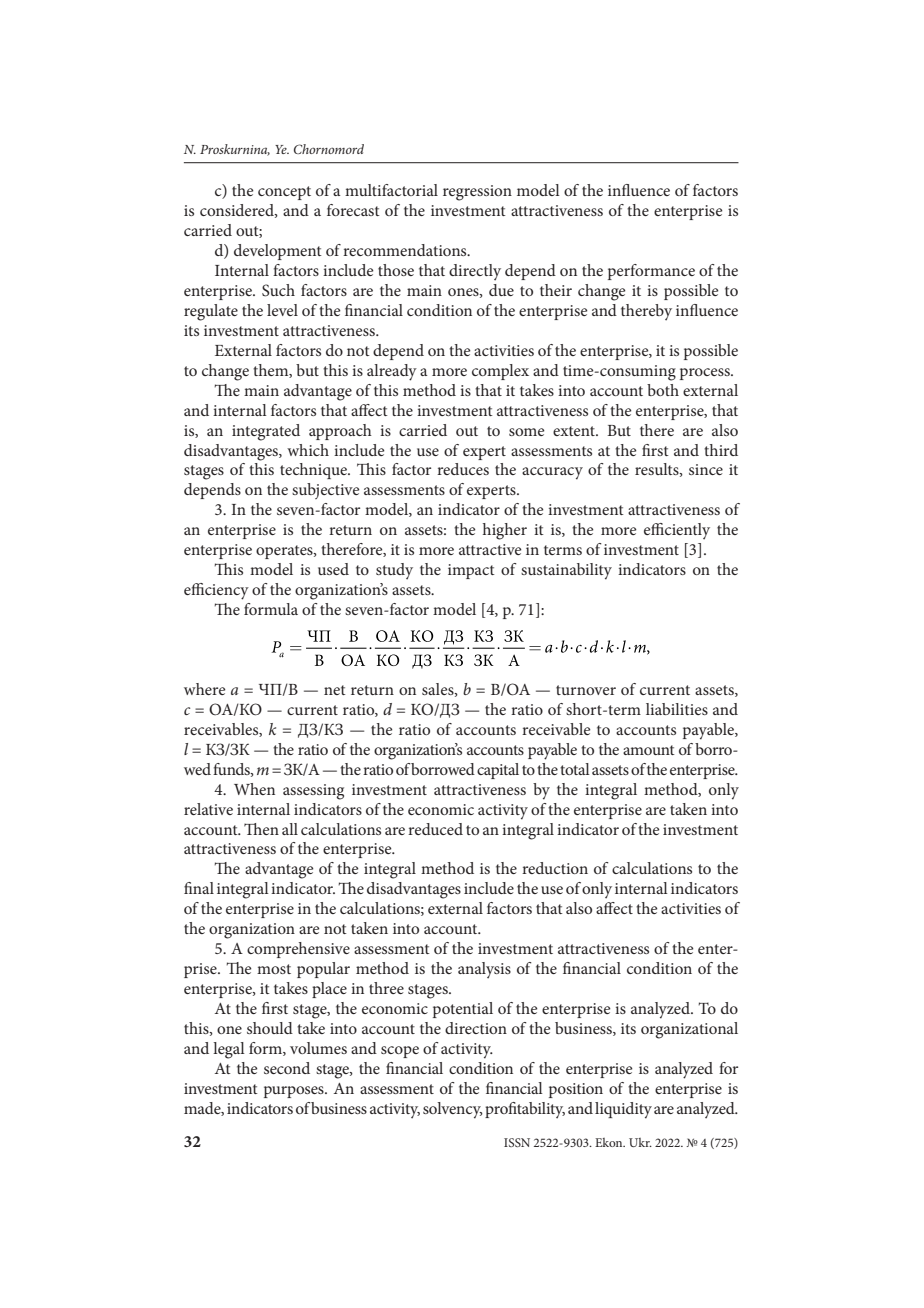 The width and height of the screenshot is (924, 1308). I want to click on reduction, so click(555, 868).
